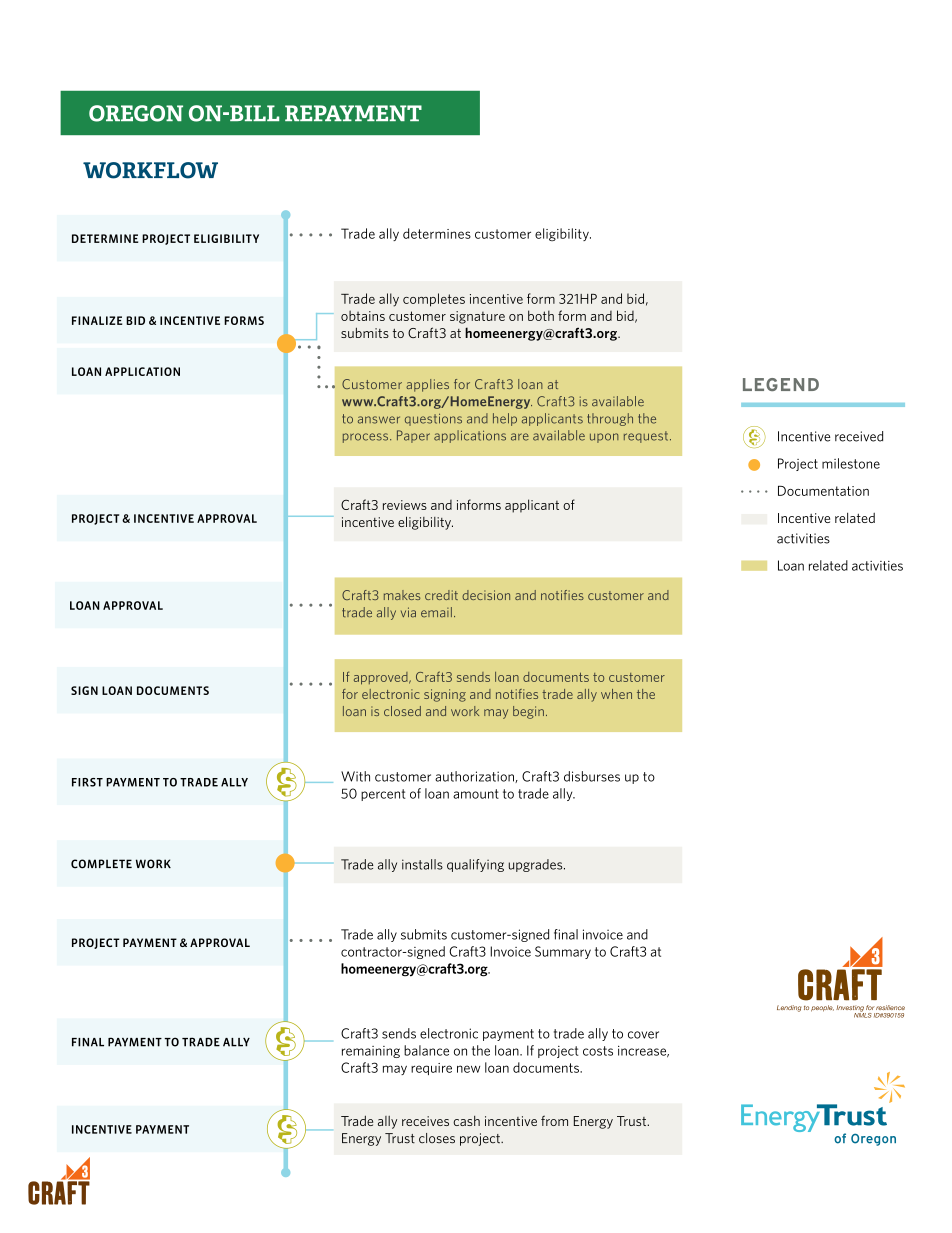 Image resolution: width=952 pixels, height=1233 pixels. I want to click on OREGON, so click(136, 113).
